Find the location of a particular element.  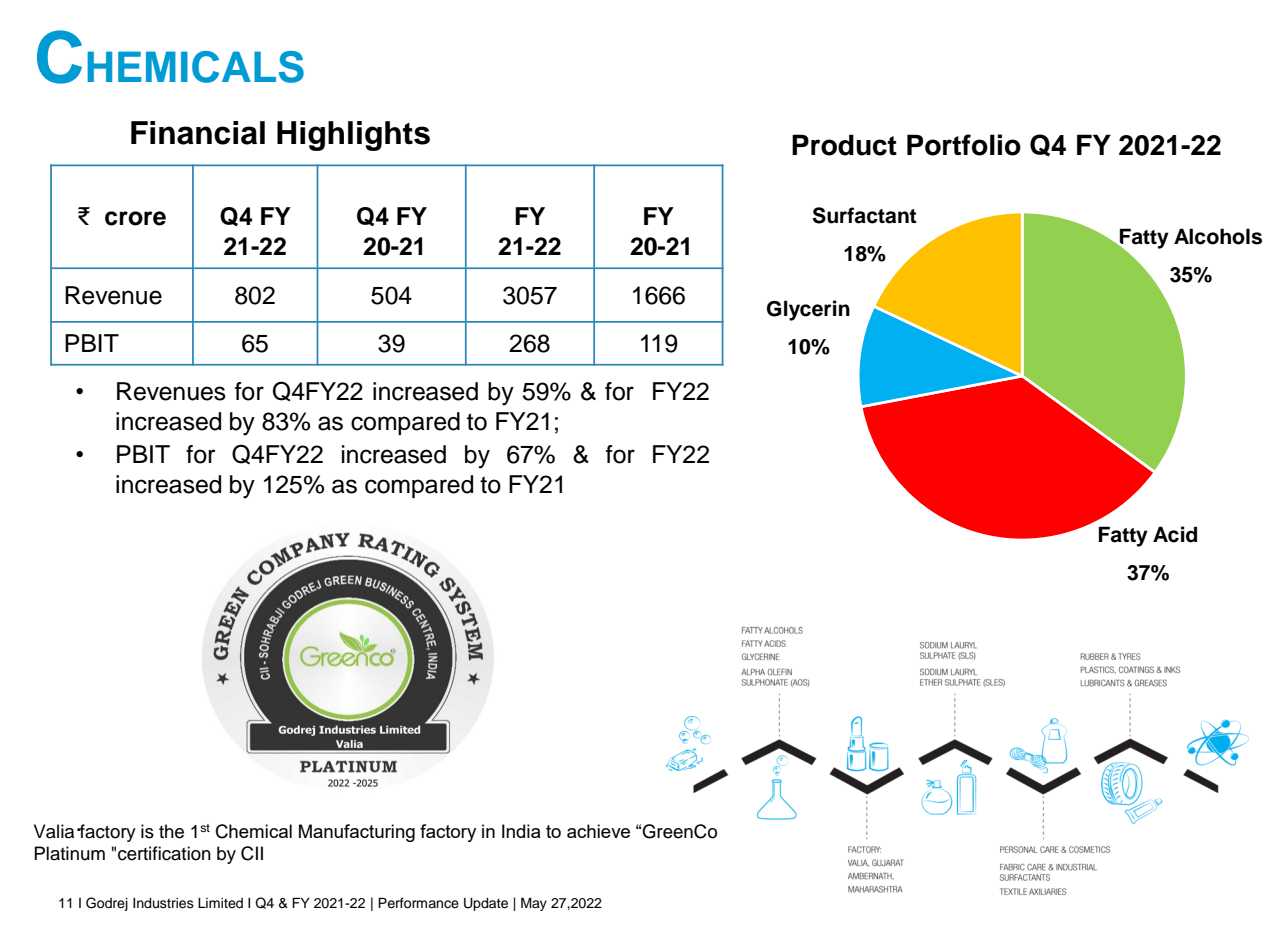

the is located at coordinates (171, 831).
